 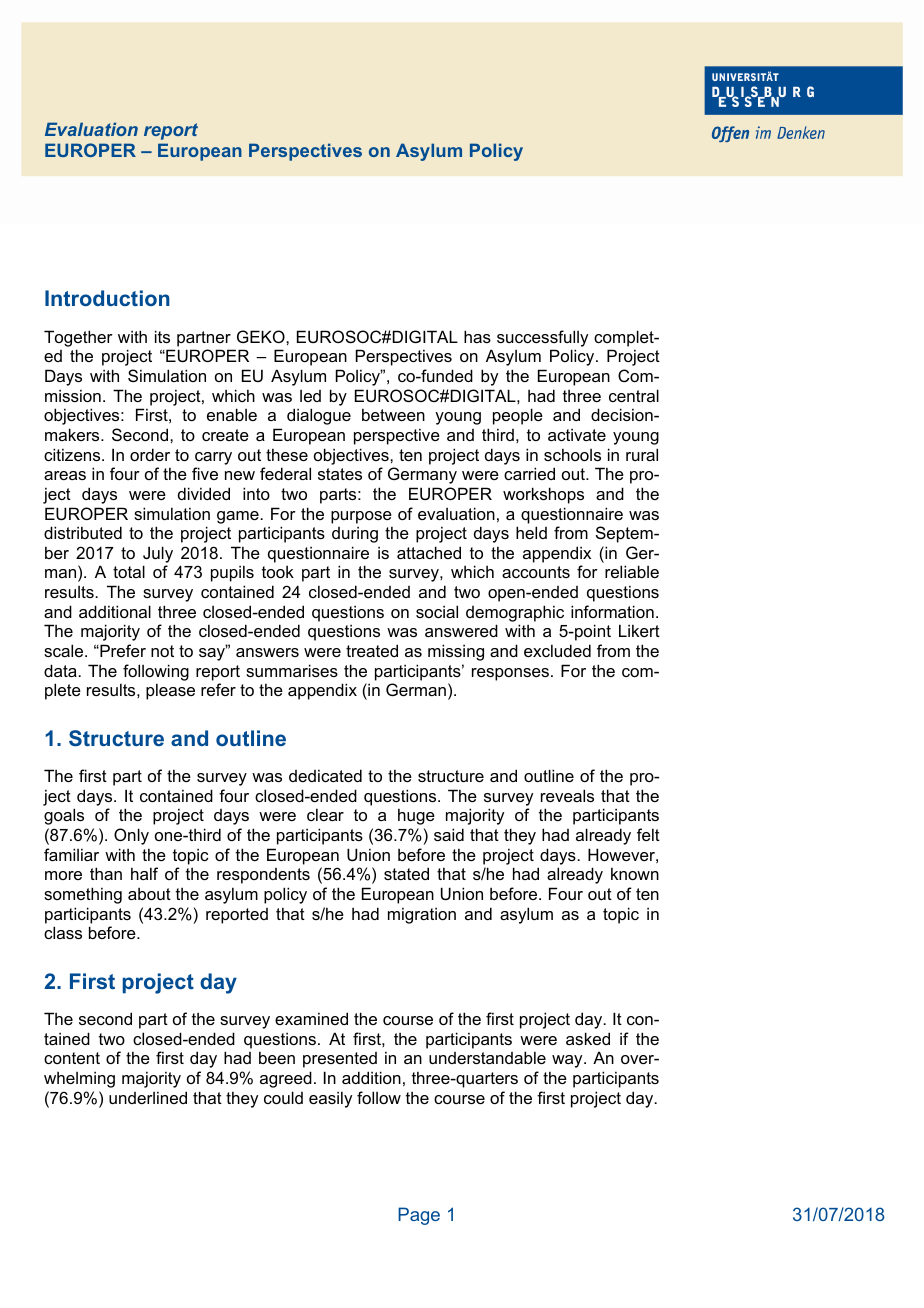 What do you see at coordinates (162, 336) in the screenshot?
I see `its` at bounding box center [162, 336].
